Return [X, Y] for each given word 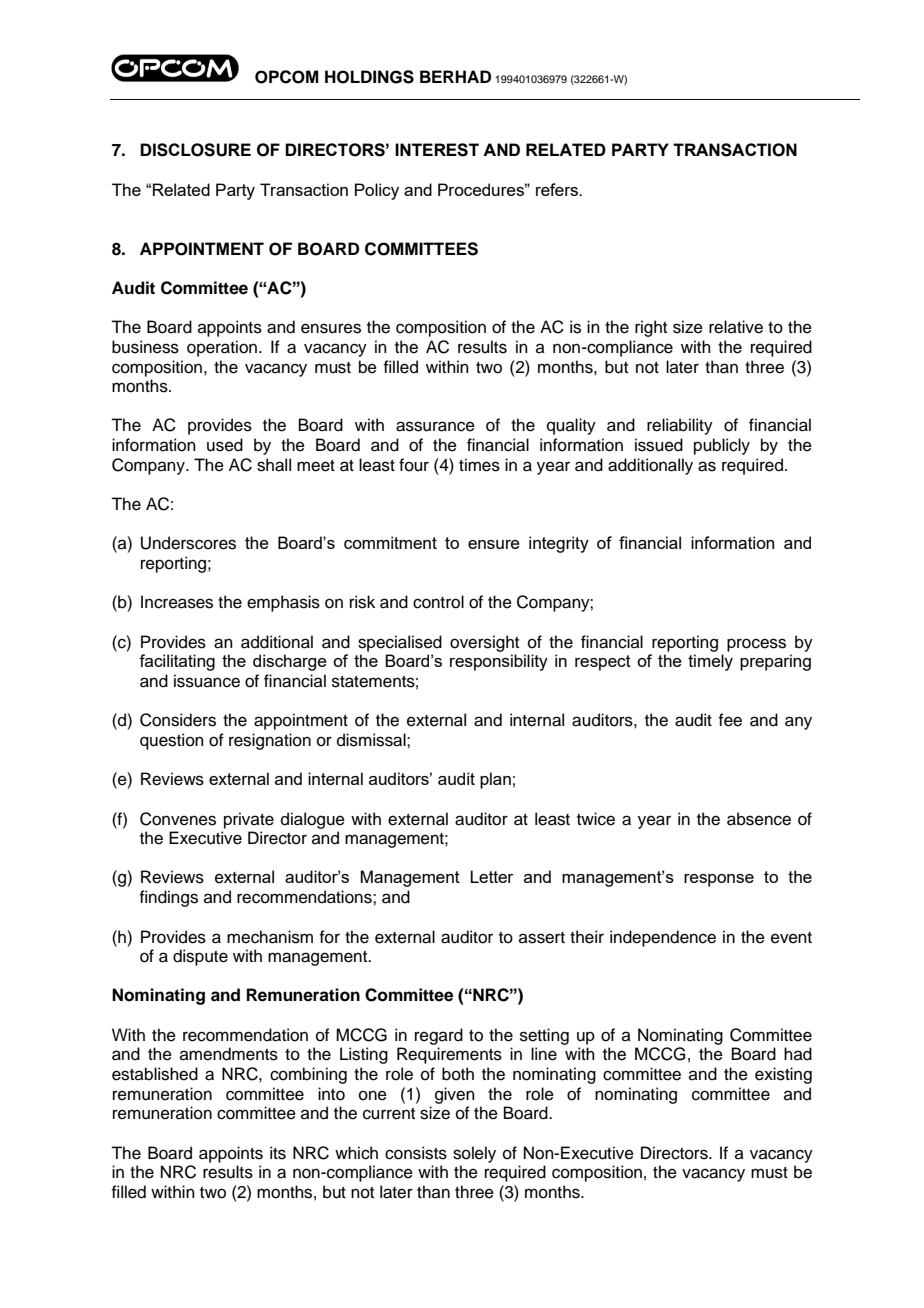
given [455, 1095]
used [225, 445]
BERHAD [455, 76]
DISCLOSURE [195, 150]
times [479, 465]
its [278, 1153]
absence [759, 819]
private [249, 820]
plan [495, 780]
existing [783, 1075]
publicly [722, 446]
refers [558, 189]
